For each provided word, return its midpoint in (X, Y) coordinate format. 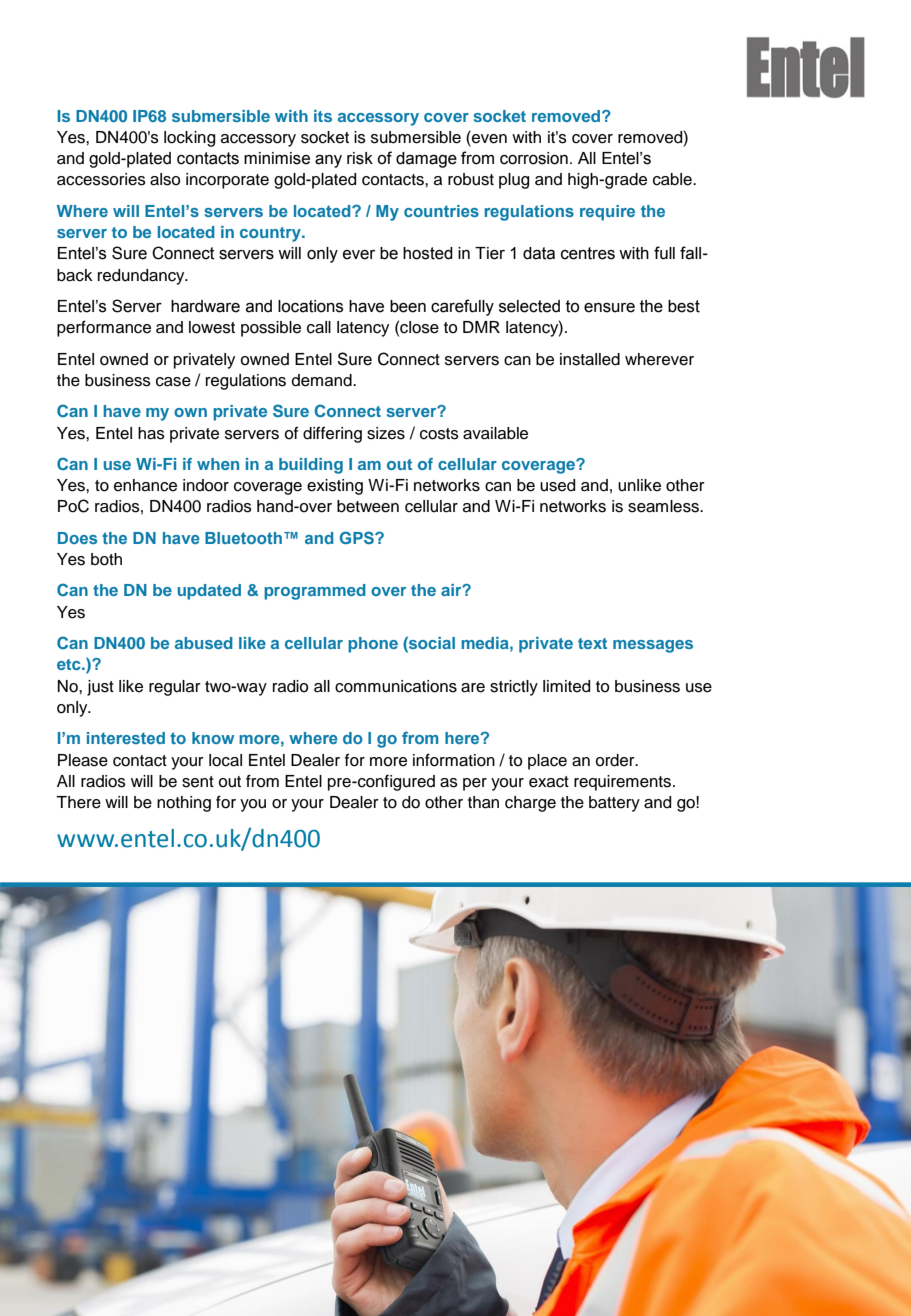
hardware (205, 306)
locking (189, 139)
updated (209, 592)
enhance (145, 485)
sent (198, 782)
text (592, 643)
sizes (386, 433)
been (408, 306)
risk (360, 158)
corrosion (534, 158)
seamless (664, 506)
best (684, 306)
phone (373, 645)
